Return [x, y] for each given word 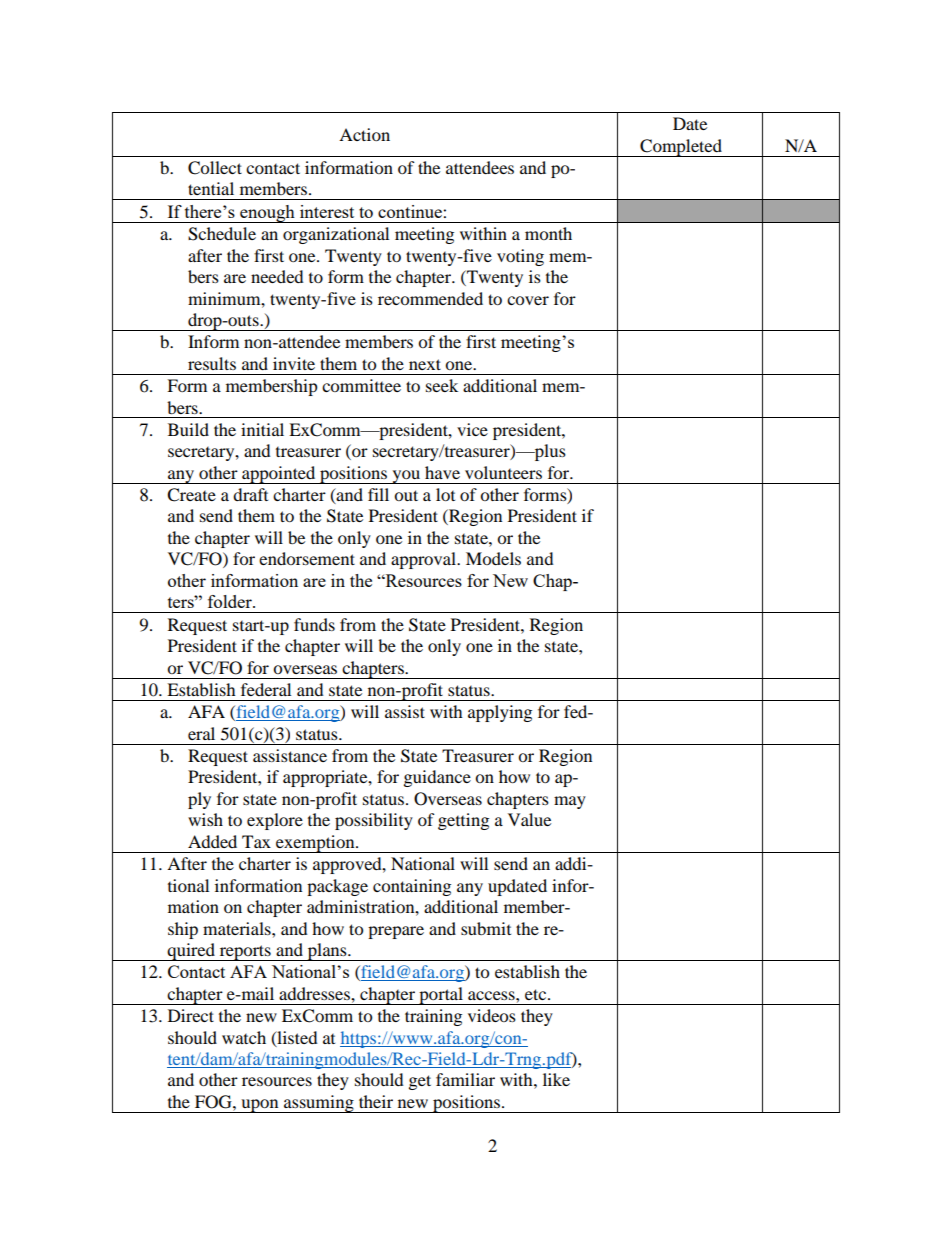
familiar [465, 1079]
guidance [437, 778]
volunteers [503, 472]
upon [260, 1106]
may [570, 802]
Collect [215, 168]
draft [250, 494]
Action [364, 134]
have [442, 472]
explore [275, 821]
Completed [681, 148]
